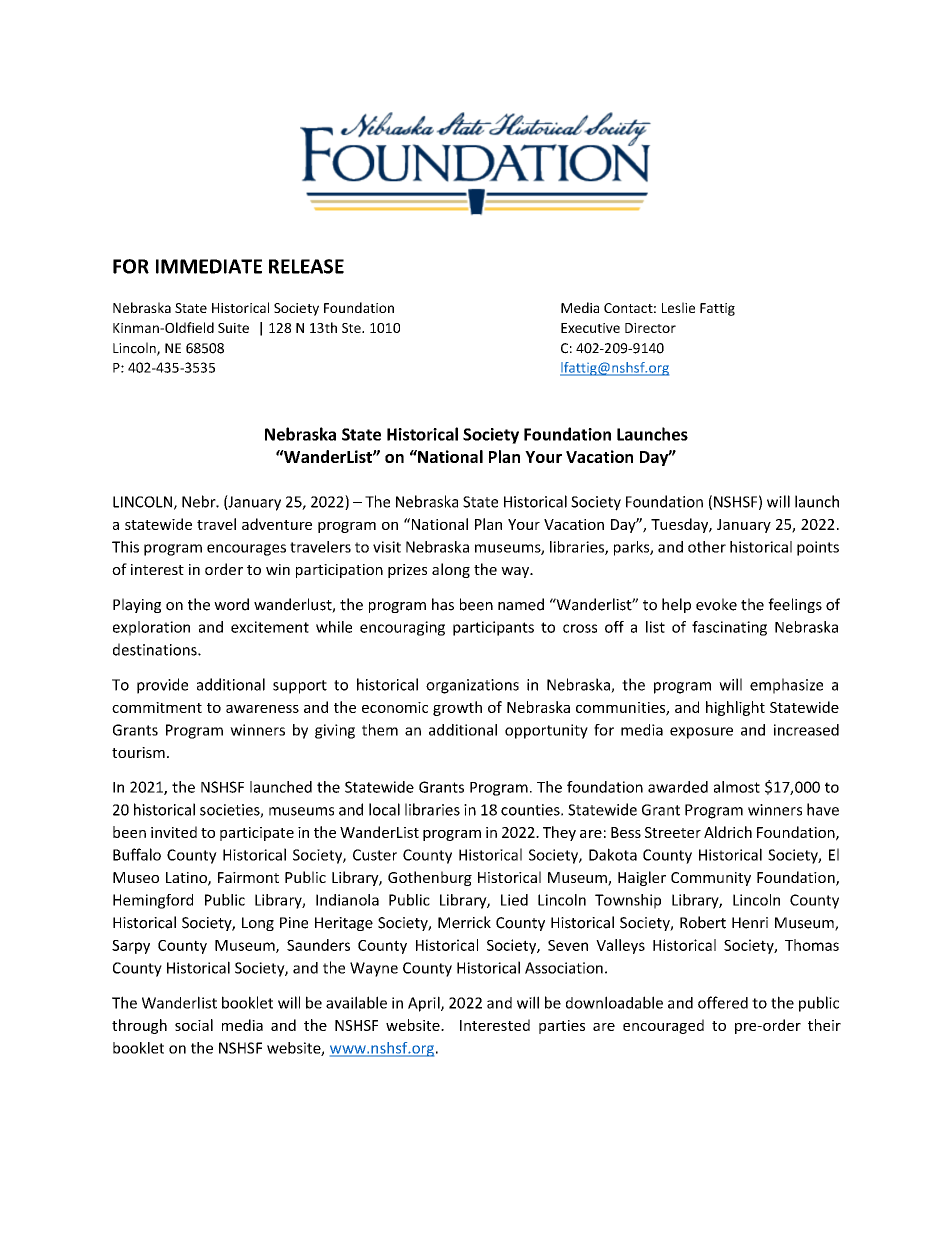 The width and height of the image is (952, 1233). What do you see at coordinates (723, 1002) in the image?
I see `offered` at bounding box center [723, 1002].
